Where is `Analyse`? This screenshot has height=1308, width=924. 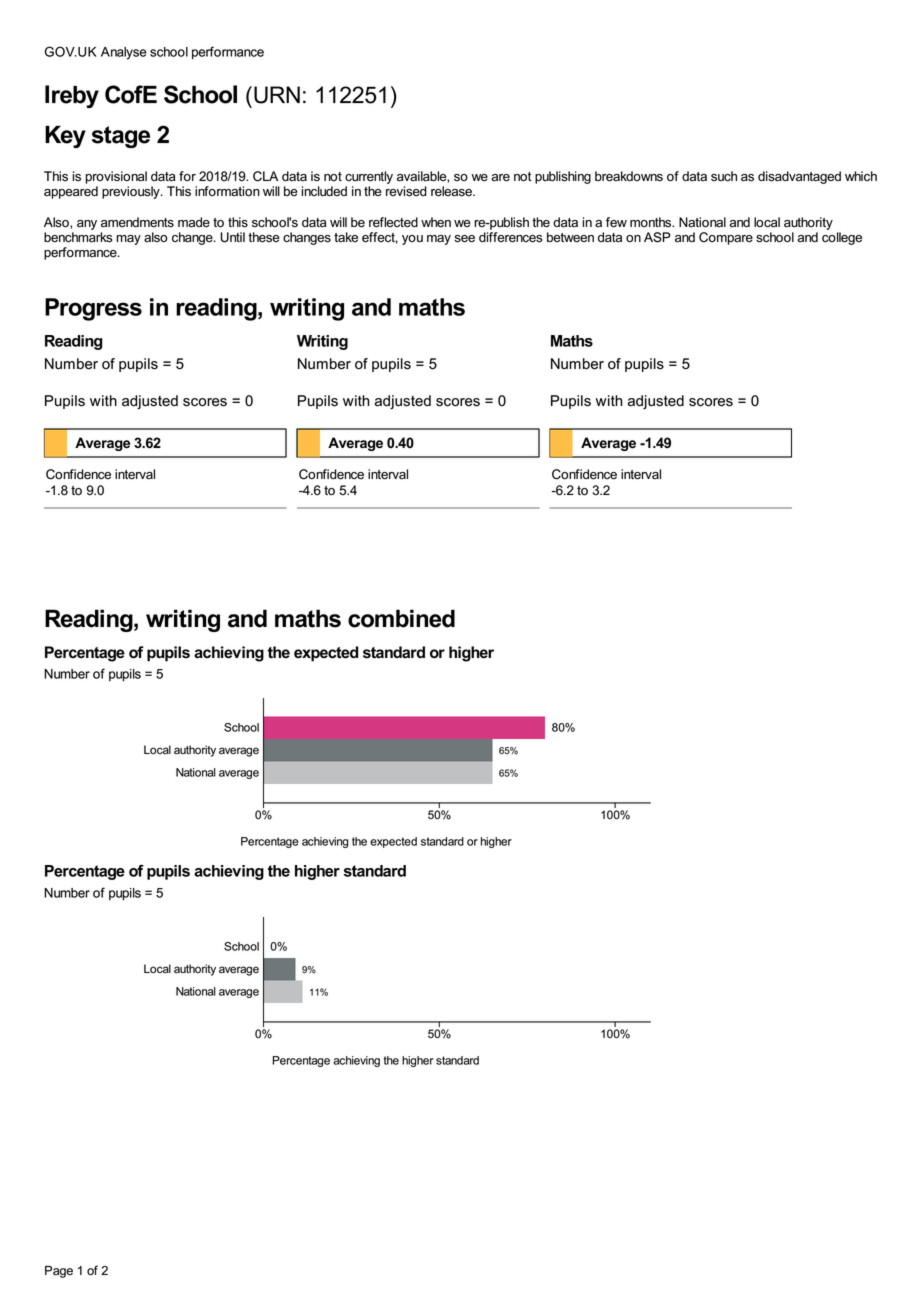 Analyse is located at coordinates (124, 53).
